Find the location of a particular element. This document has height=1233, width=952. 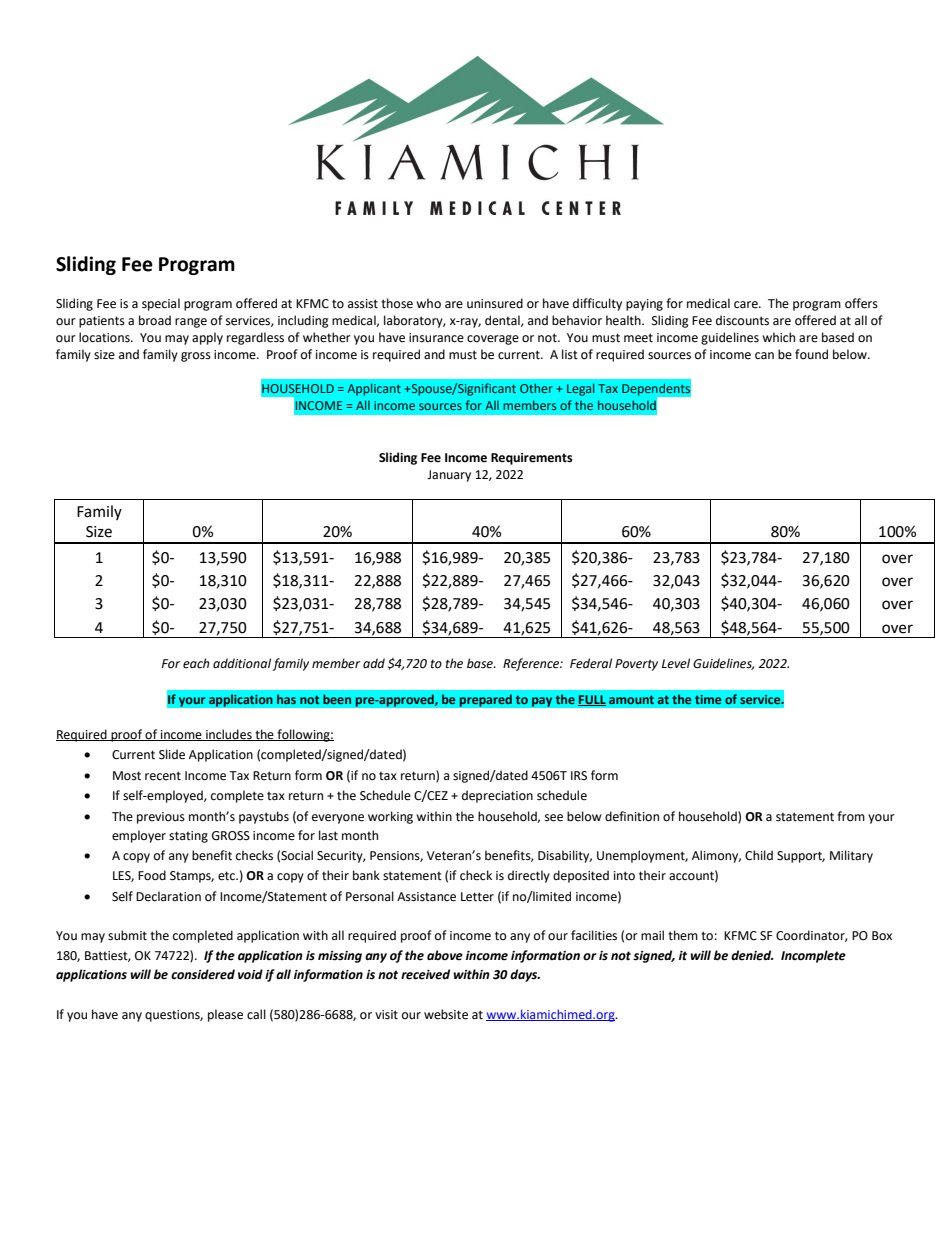

considered is located at coordinates (203, 974).
